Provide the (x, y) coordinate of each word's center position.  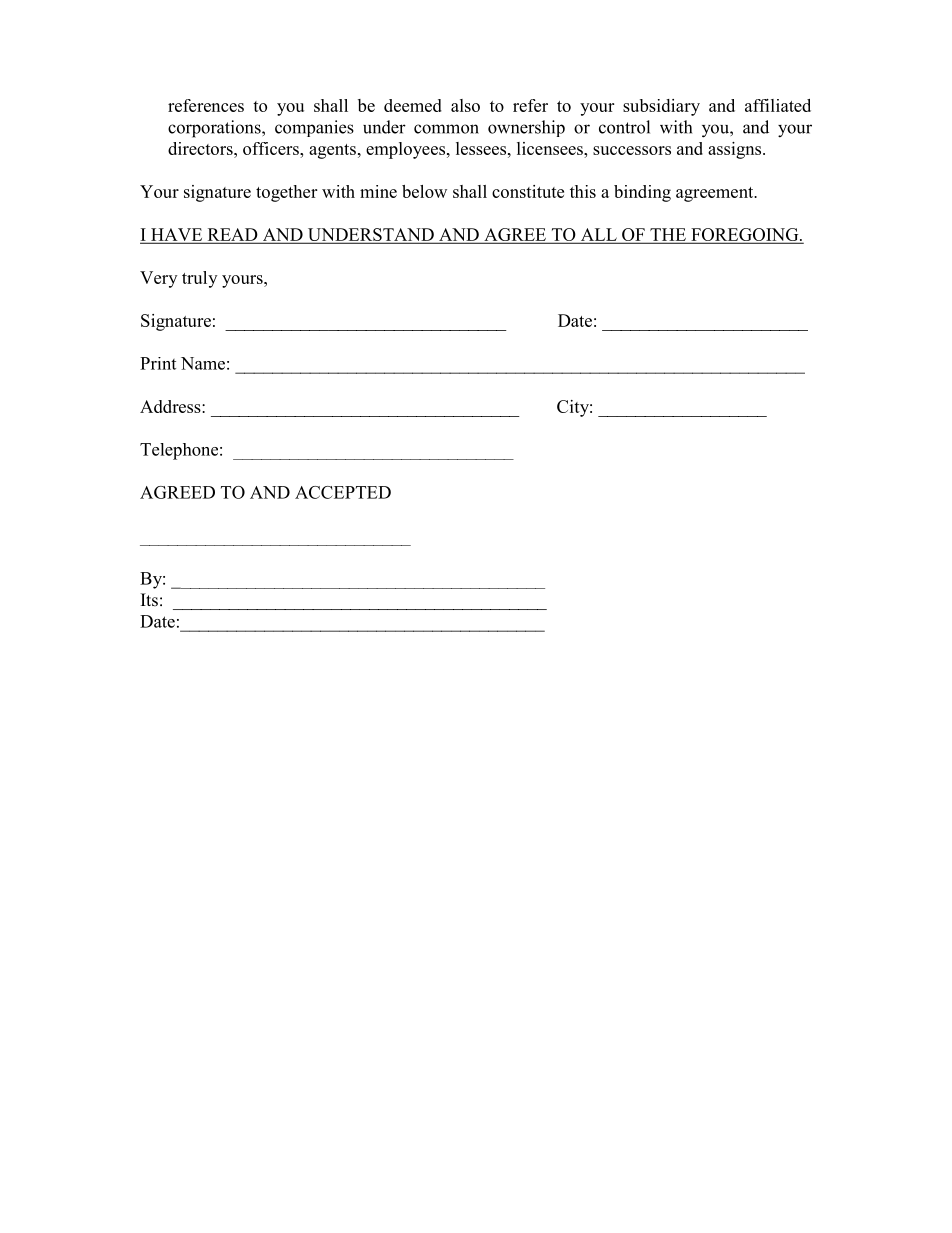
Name (203, 363)
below (424, 191)
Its (149, 600)
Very (158, 279)
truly (199, 279)
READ (232, 235)
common (446, 129)
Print (158, 363)
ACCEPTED (343, 492)
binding (642, 193)
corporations (215, 129)
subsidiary (661, 107)
